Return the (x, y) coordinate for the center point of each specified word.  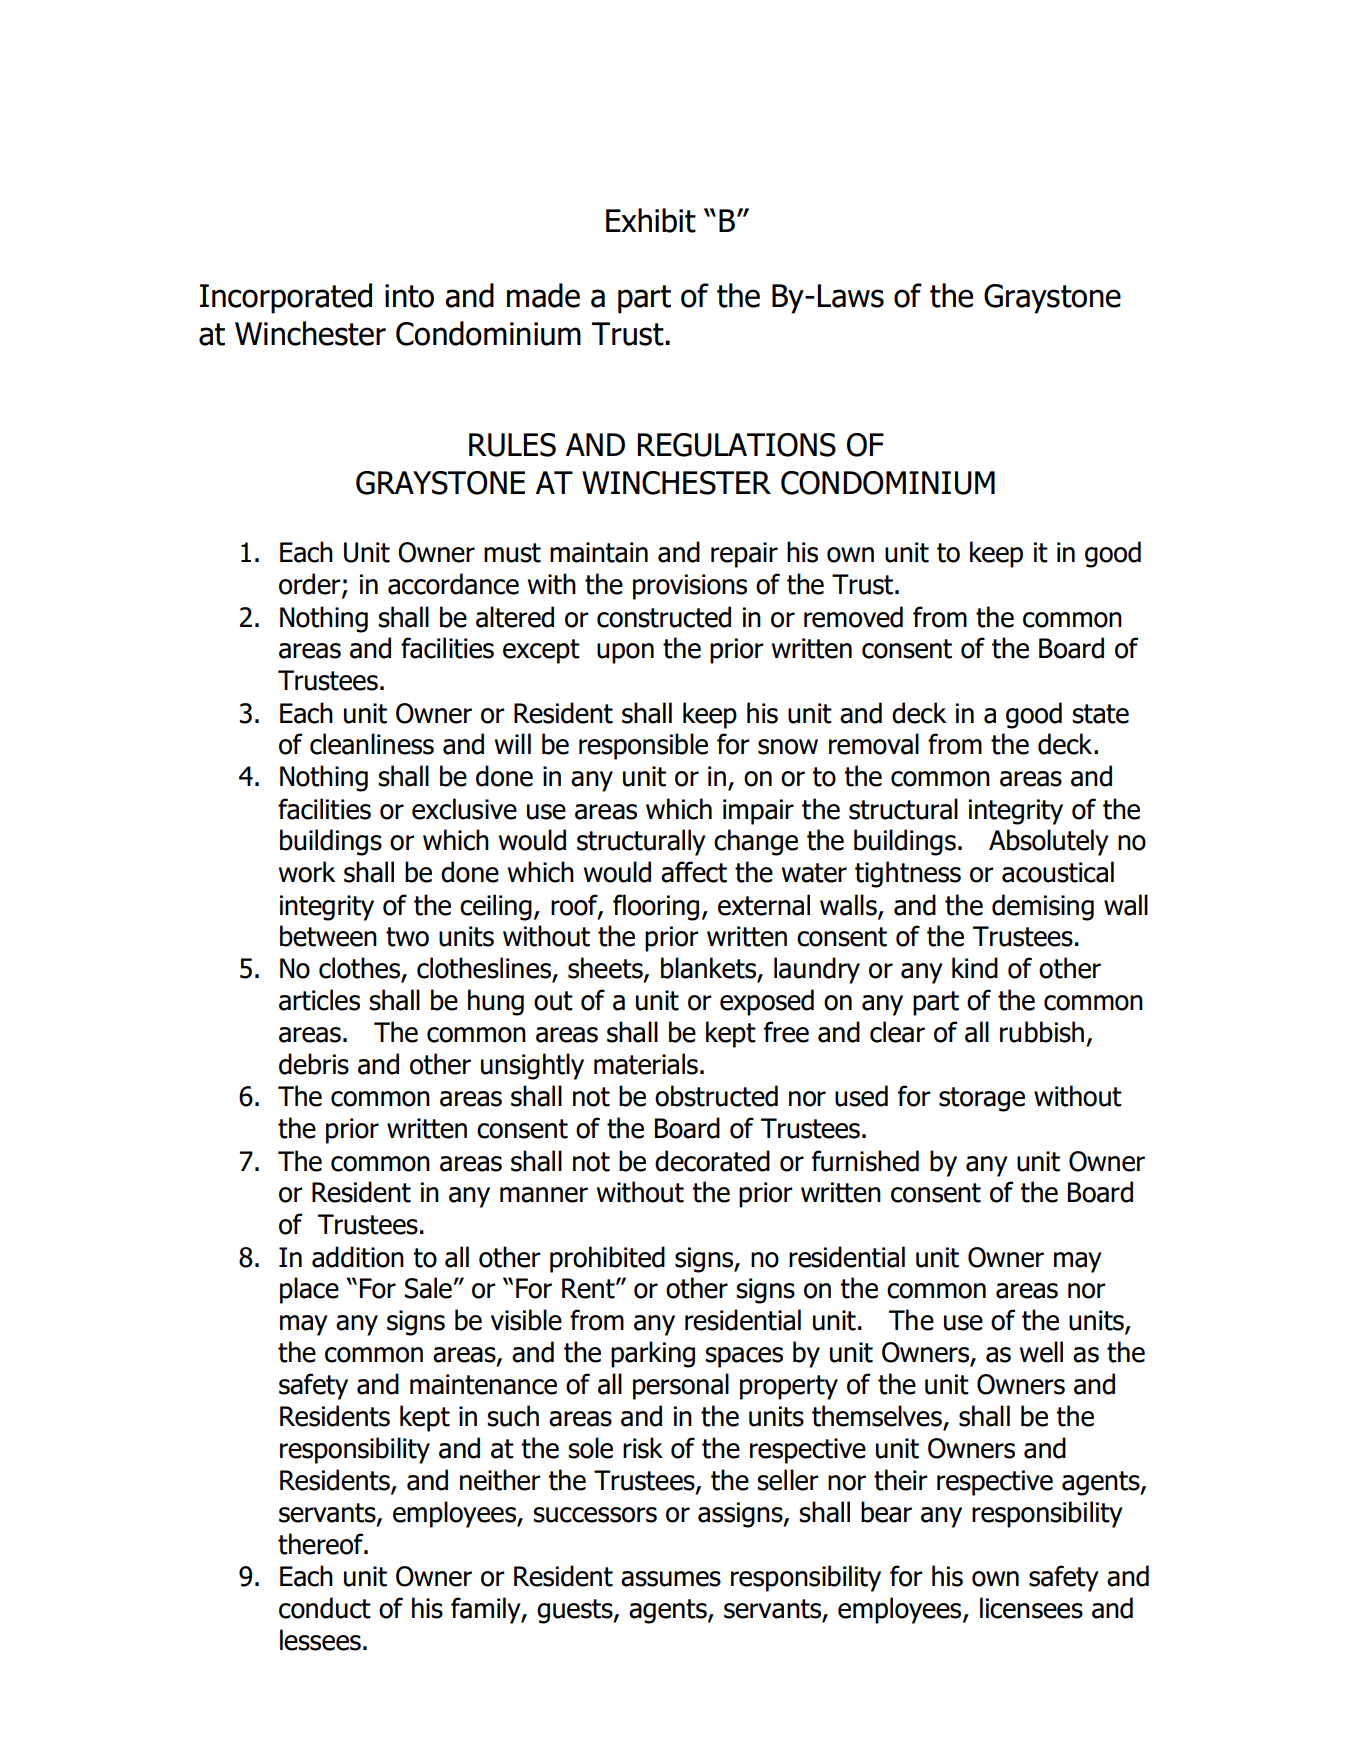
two (407, 937)
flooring (656, 907)
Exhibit (651, 220)
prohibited (607, 1259)
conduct (325, 1608)
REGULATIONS (737, 445)
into (409, 296)
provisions (690, 587)
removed (853, 617)
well (1041, 1352)
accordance (453, 584)
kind (975, 968)
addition (358, 1257)
